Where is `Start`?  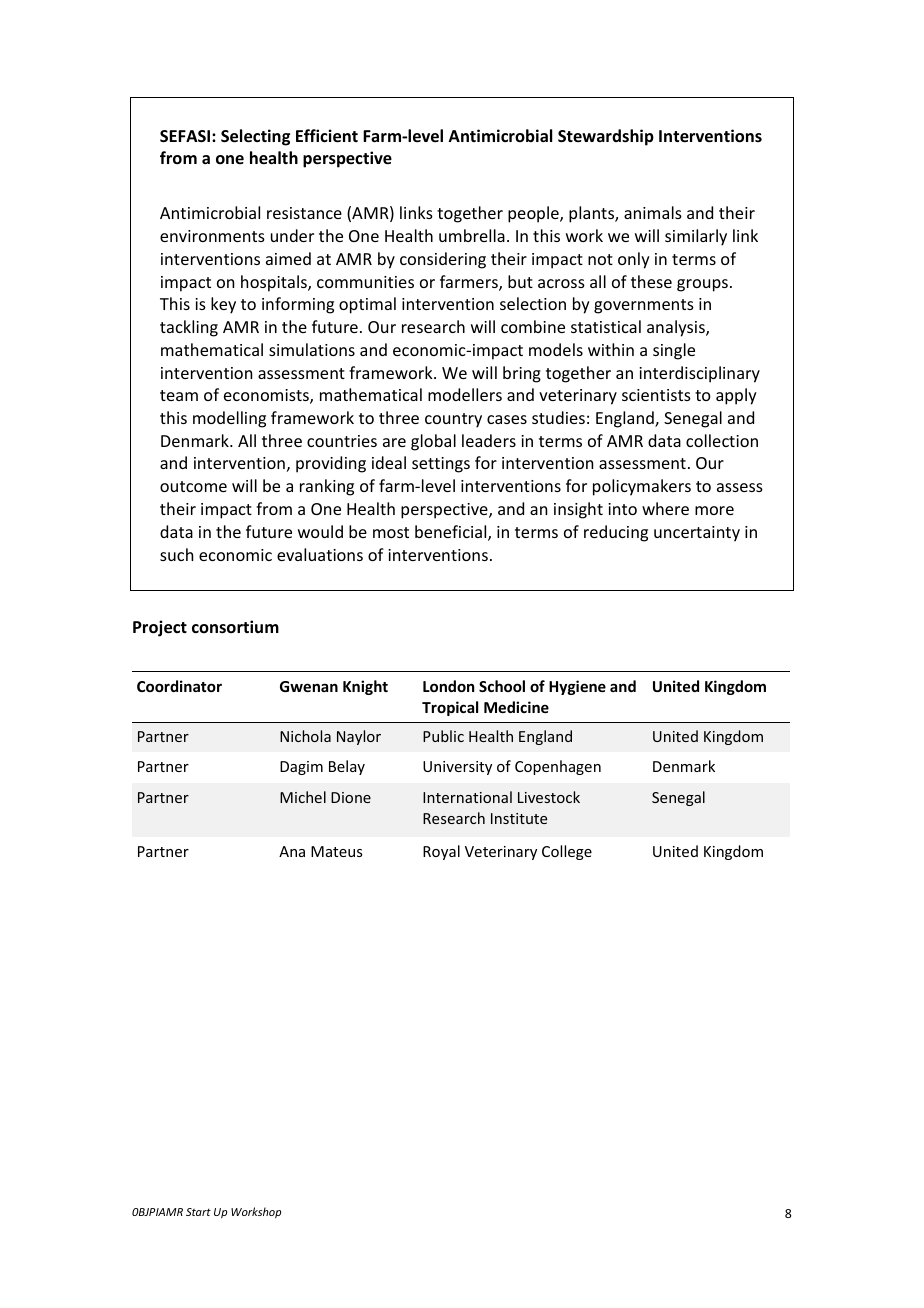 Start is located at coordinates (198, 1212).
